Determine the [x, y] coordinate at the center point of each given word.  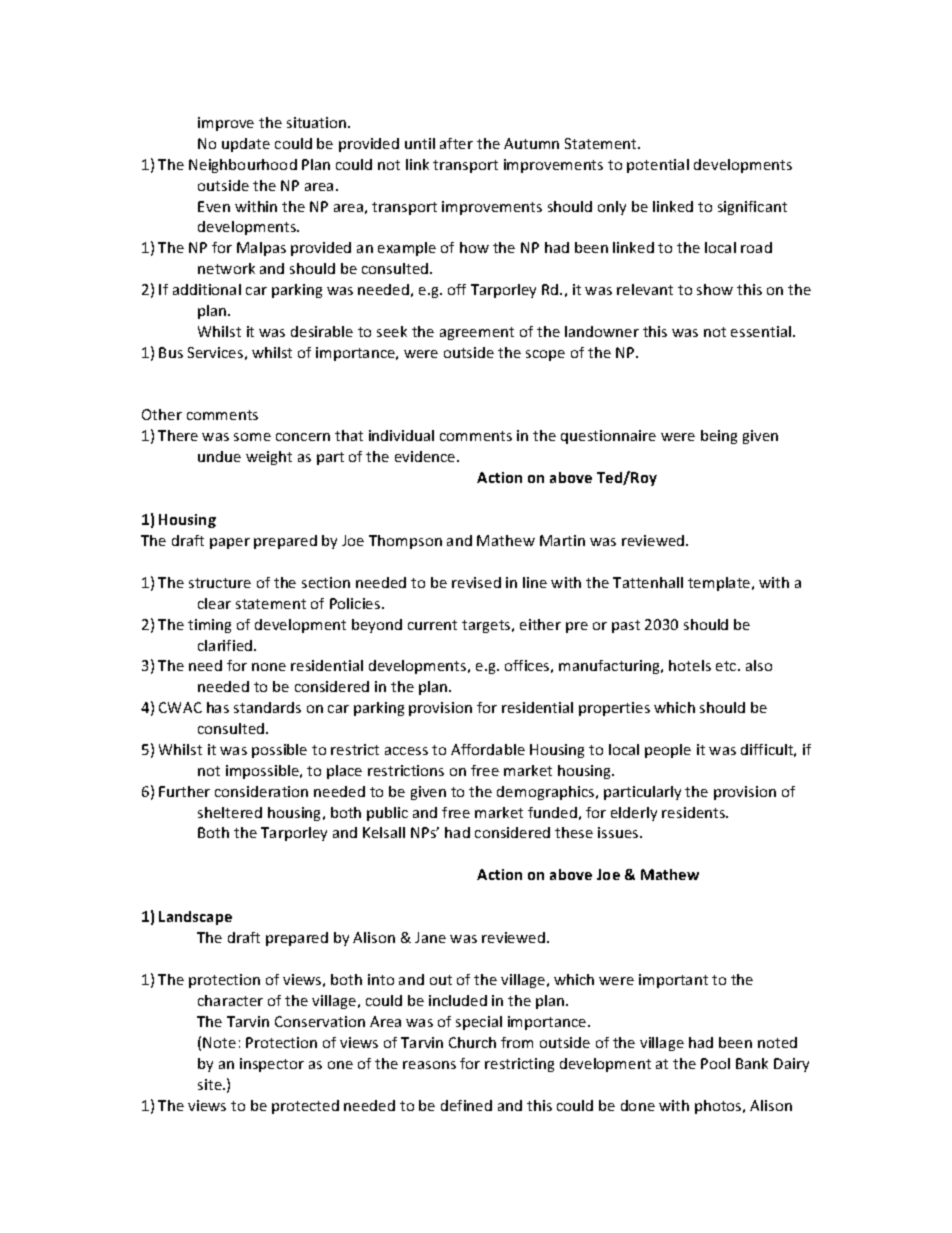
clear [214, 603]
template [720, 584]
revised [476, 582]
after [456, 143]
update [246, 145]
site [211, 1084]
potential [658, 166]
